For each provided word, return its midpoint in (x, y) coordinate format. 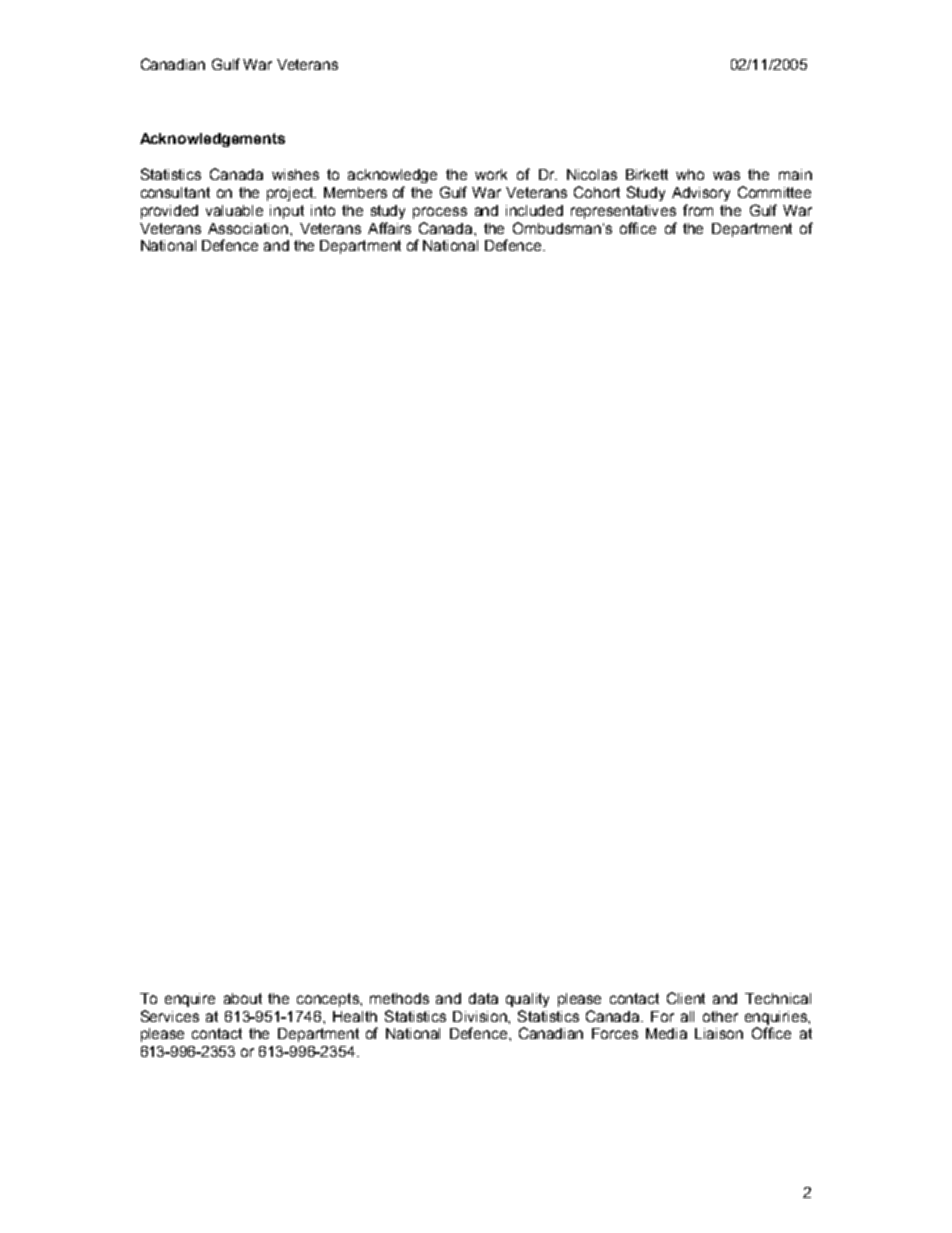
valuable (234, 210)
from (698, 210)
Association (248, 228)
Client (686, 998)
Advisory (701, 194)
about (243, 998)
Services (170, 1016)
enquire (190, 1000)
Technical (778, 998)
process (440, 213)
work (491, 174)
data (483, 998)
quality (527, 1000)
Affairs (389, 228)
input (287, 212)
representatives (623, 212)
